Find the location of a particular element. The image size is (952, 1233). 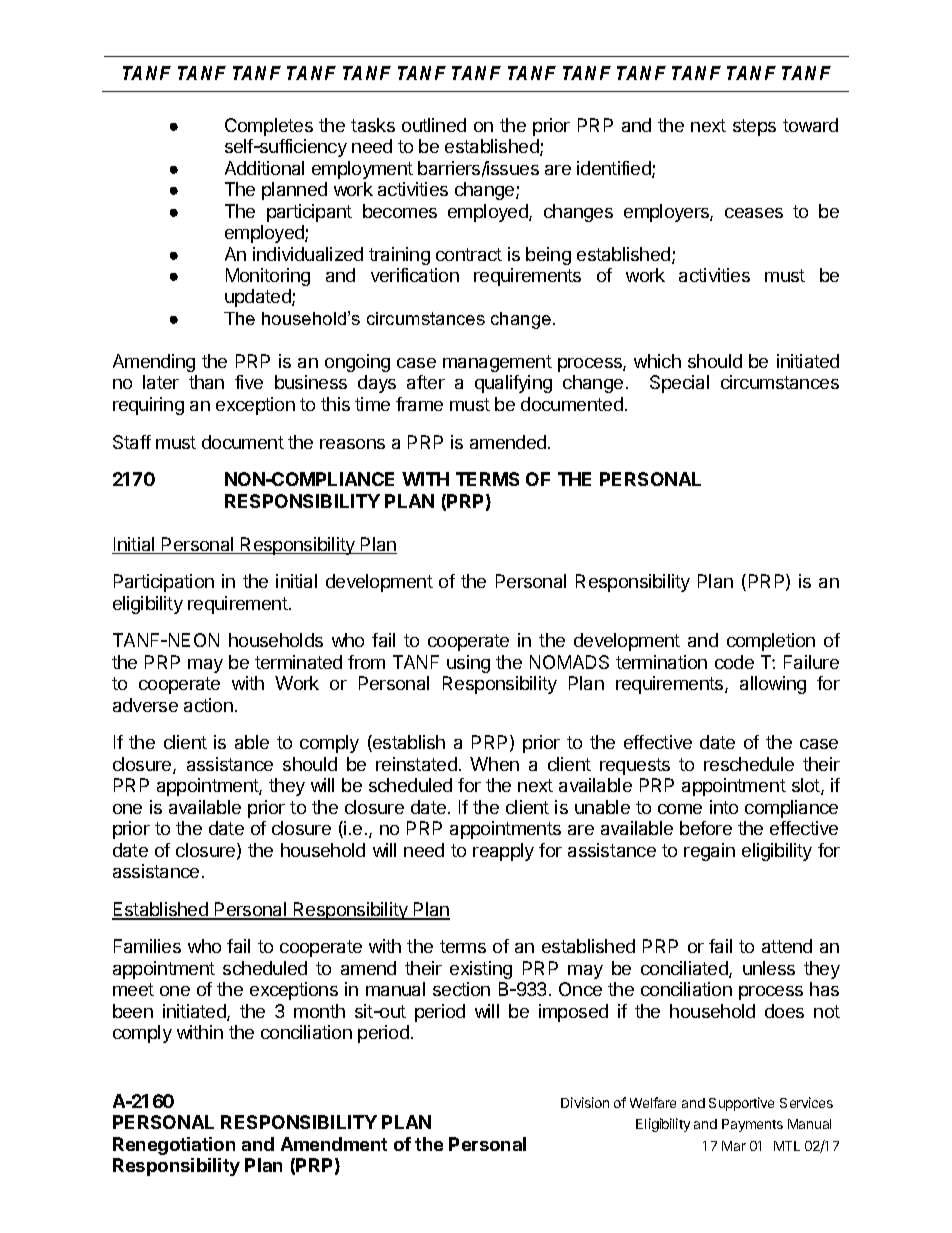

using is located at coordinates (468, 664).
